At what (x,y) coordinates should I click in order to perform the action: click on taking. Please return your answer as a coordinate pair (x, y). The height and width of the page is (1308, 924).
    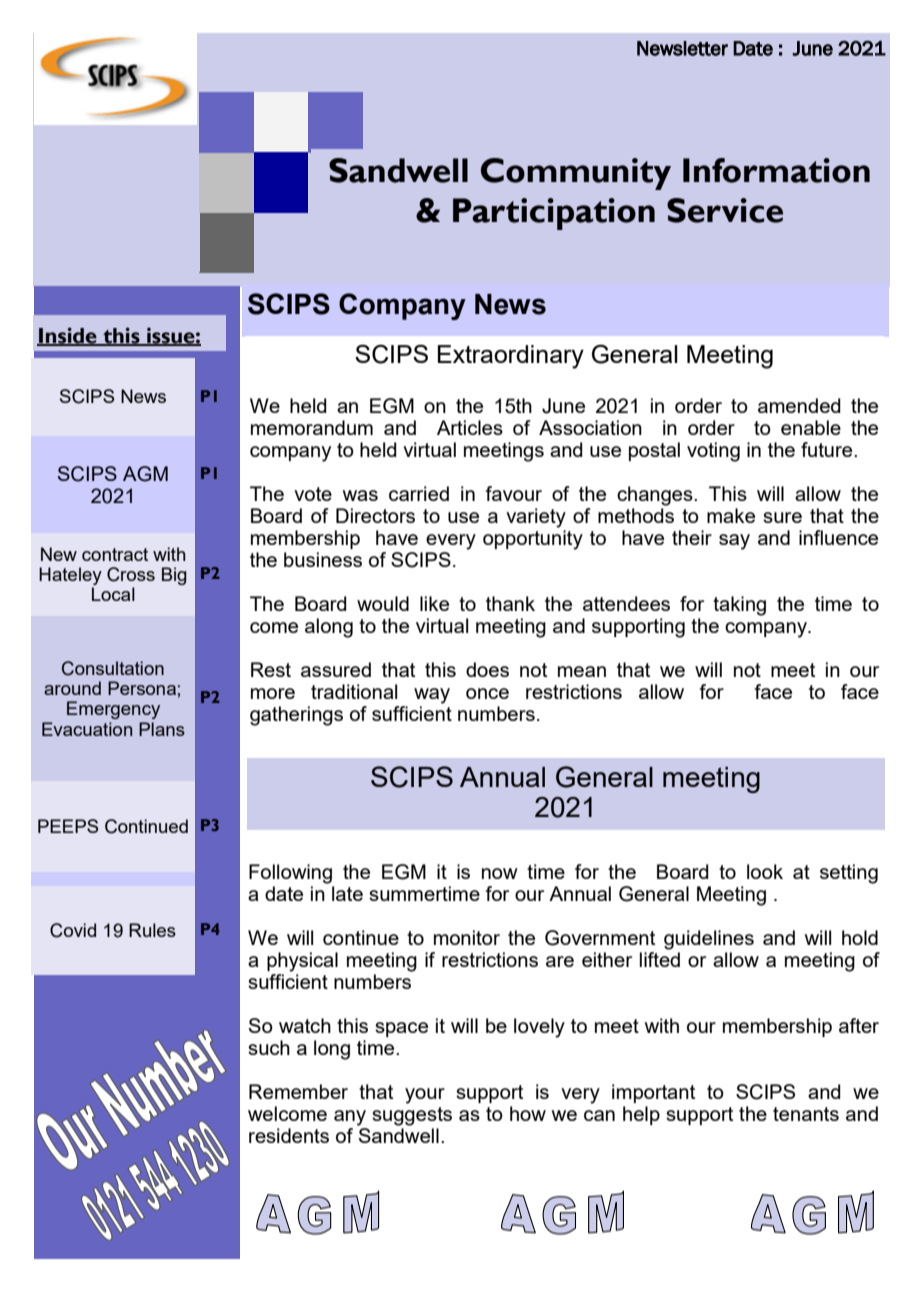
    Looking at the image, I should click on (739, 606).
